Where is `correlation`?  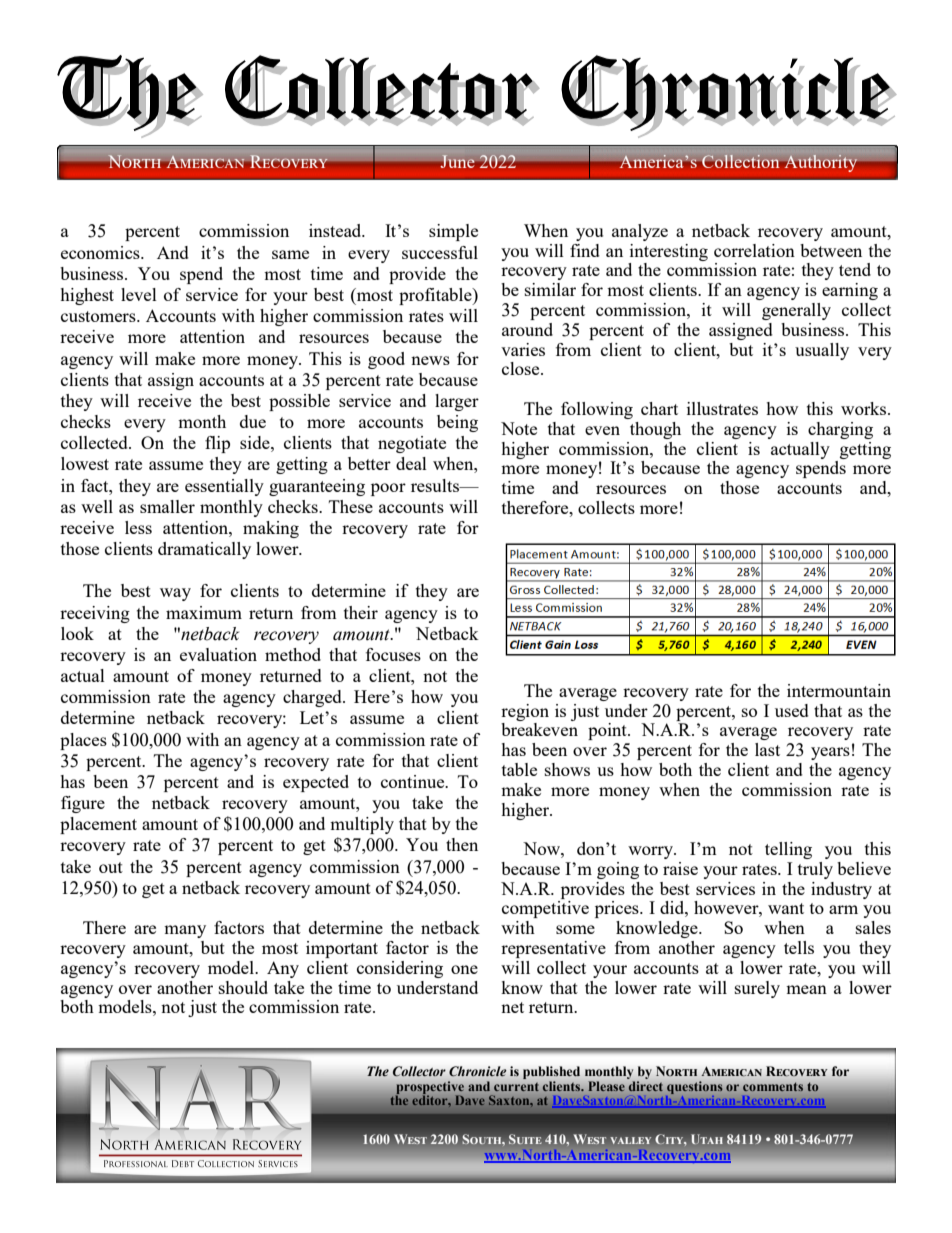 correlation is located at coordinates (754, 250).
